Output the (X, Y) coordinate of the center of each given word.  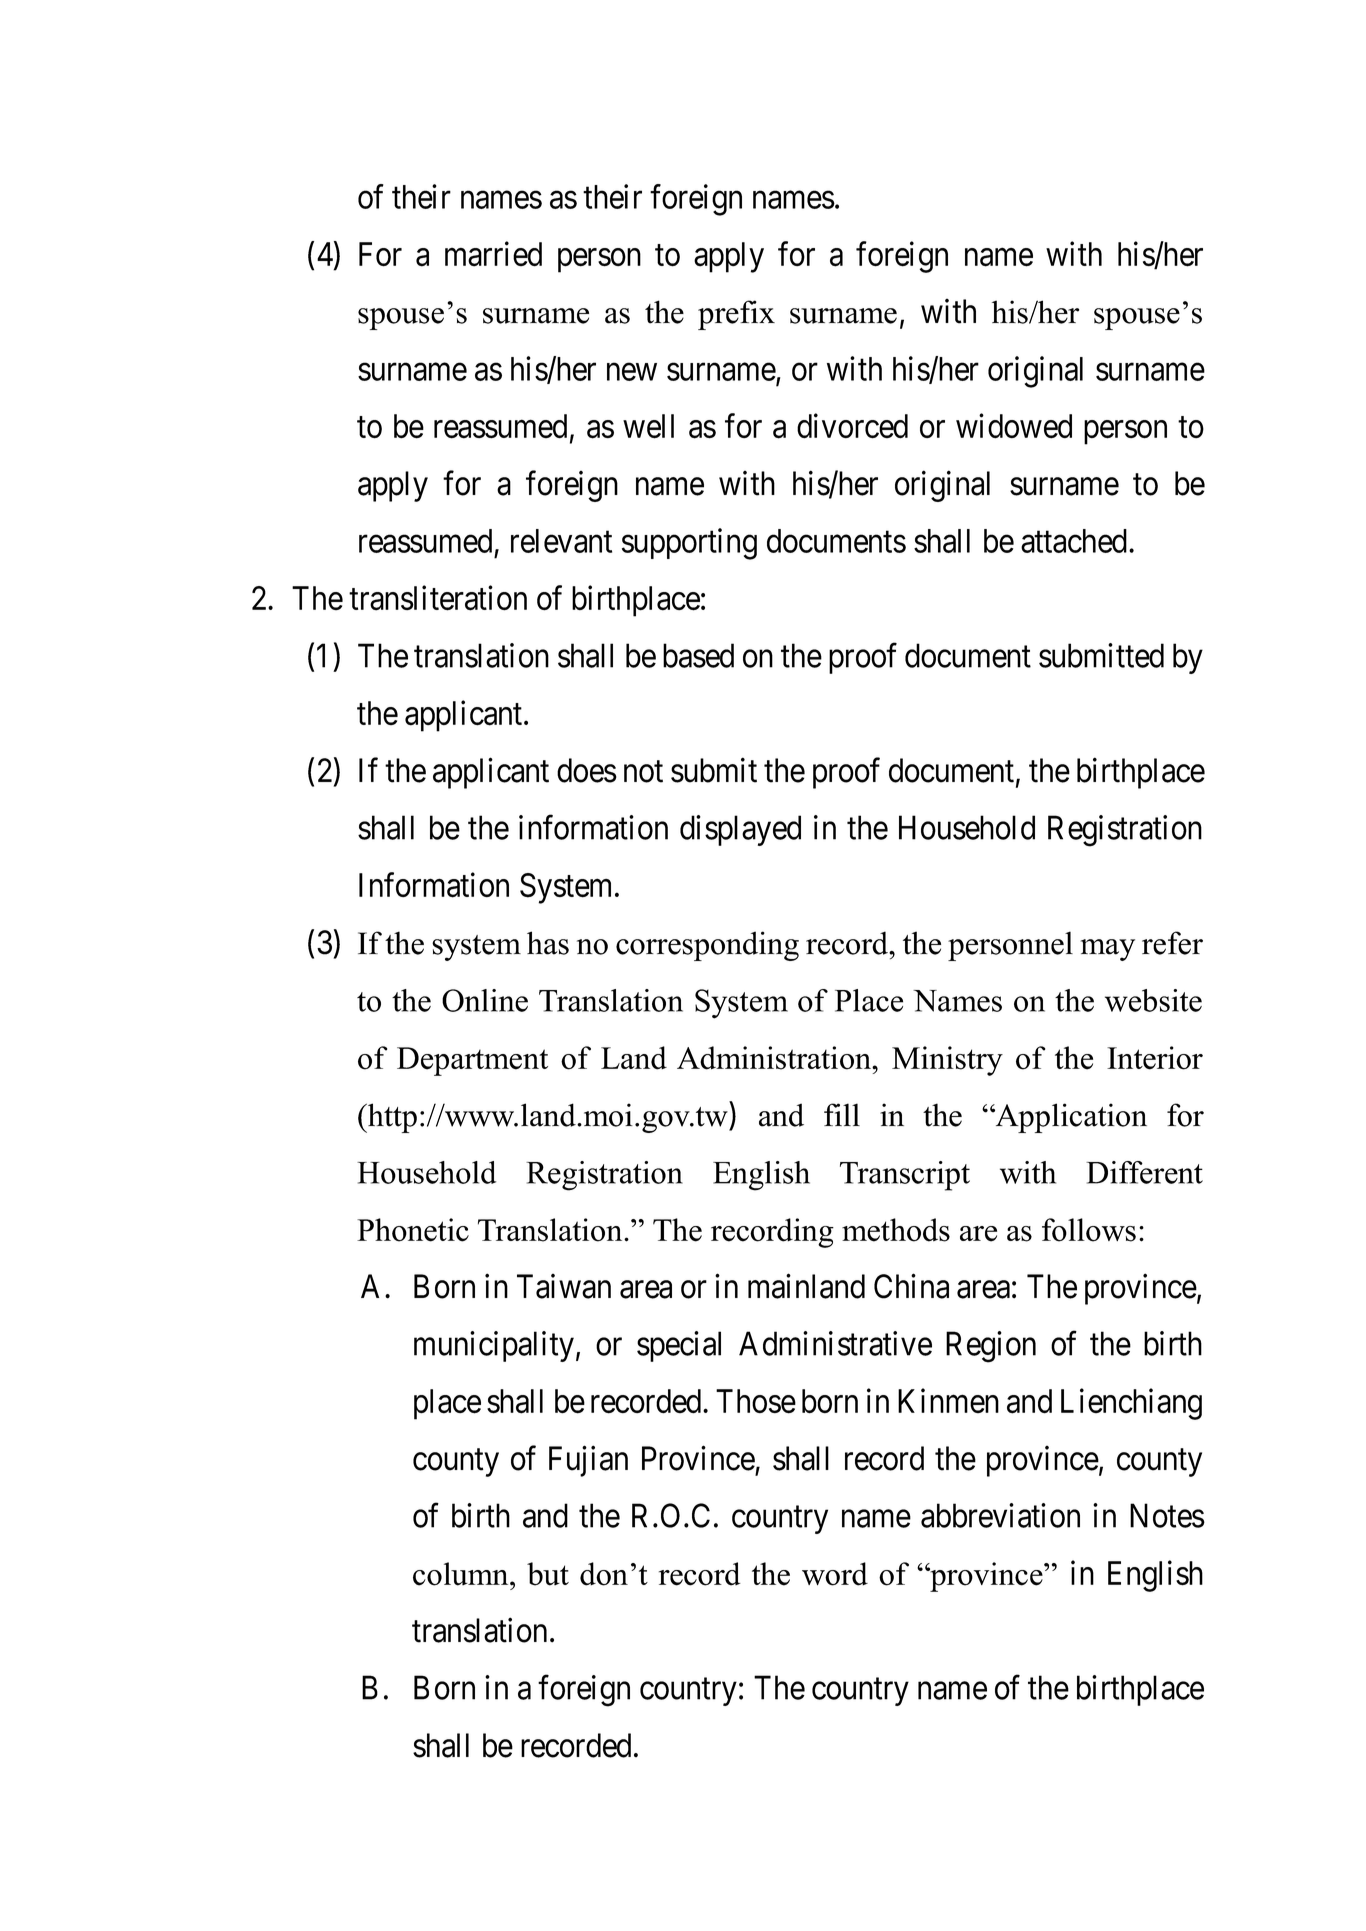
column (462, 1574)
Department (472, 1061)
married (493, 254)
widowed (1014, 426)
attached (1074, 541)
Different (1144, 1172)
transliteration (438, 598)
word (835, 1574)
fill (842, 1114)
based (698, 655)
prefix (736, 315)
